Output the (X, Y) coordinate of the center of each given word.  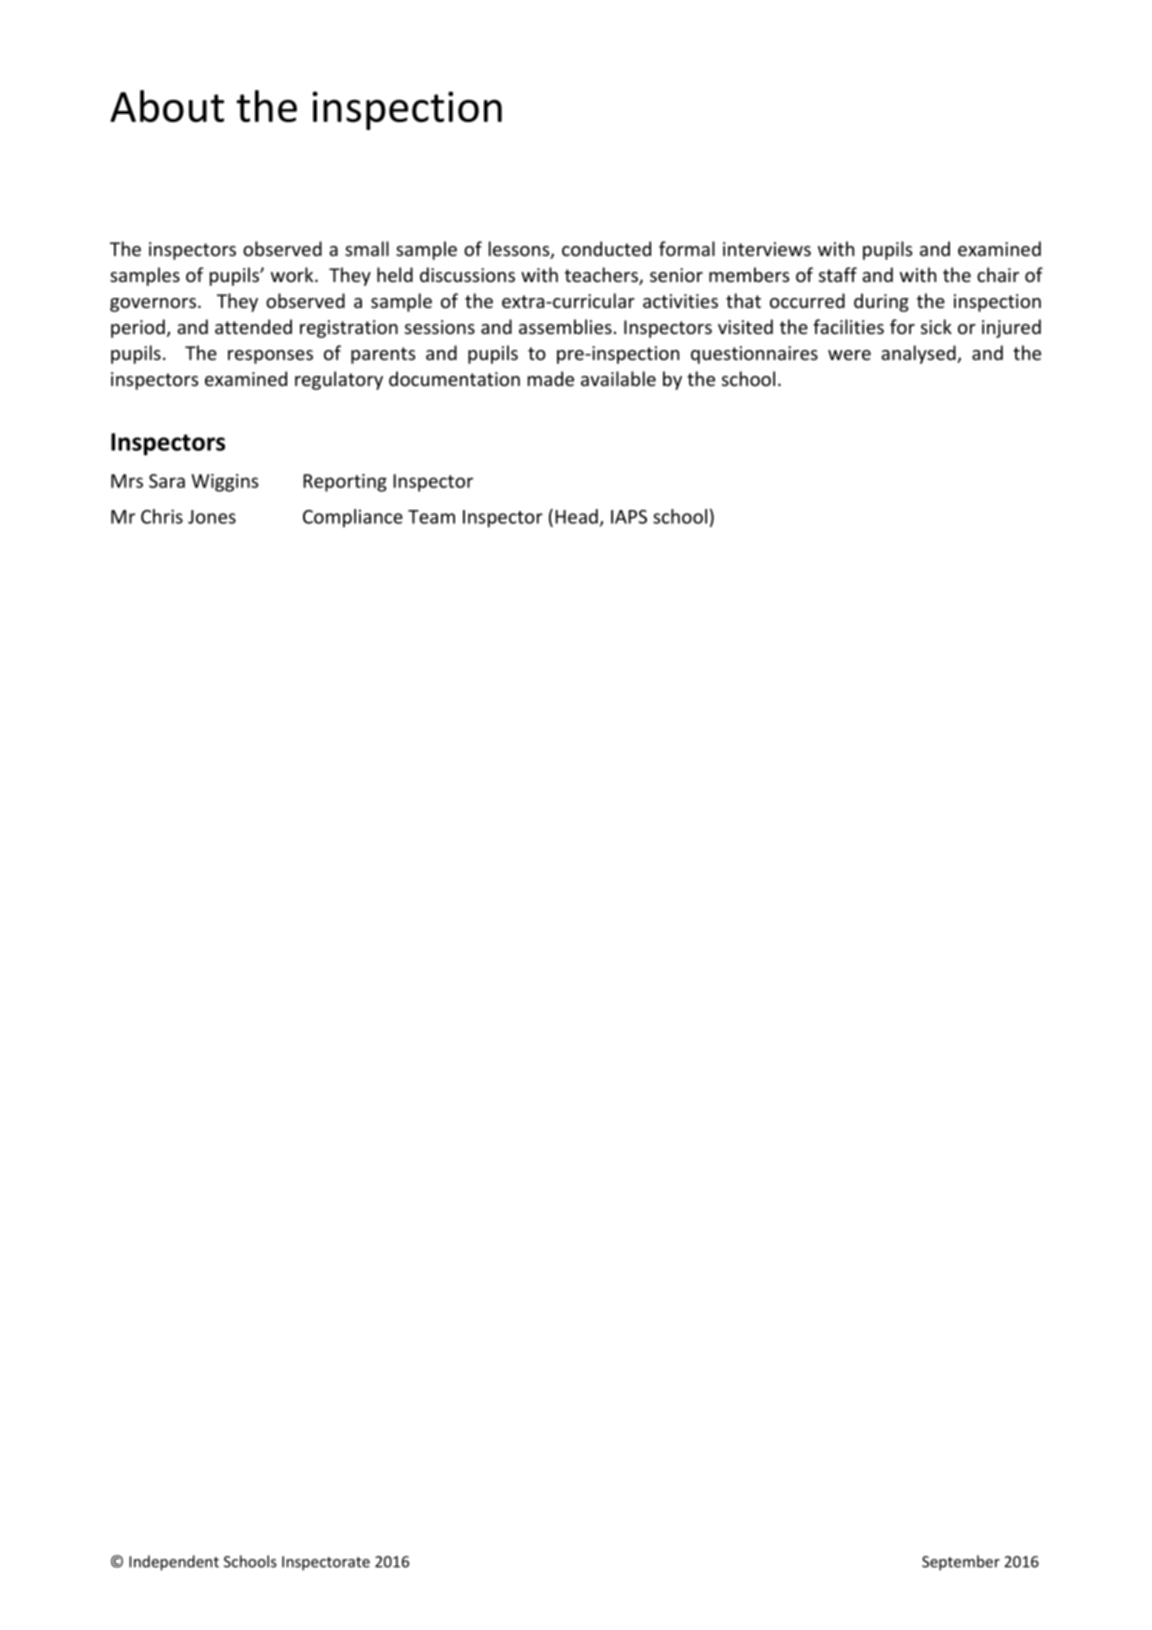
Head (576, 516)
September (961, 1563)
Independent (174, 1563)
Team (431, 517)
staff (838, 274)
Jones (212, 517)
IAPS (629, 517)
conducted (606, 248)
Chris (162, 516)
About (167, 106)
